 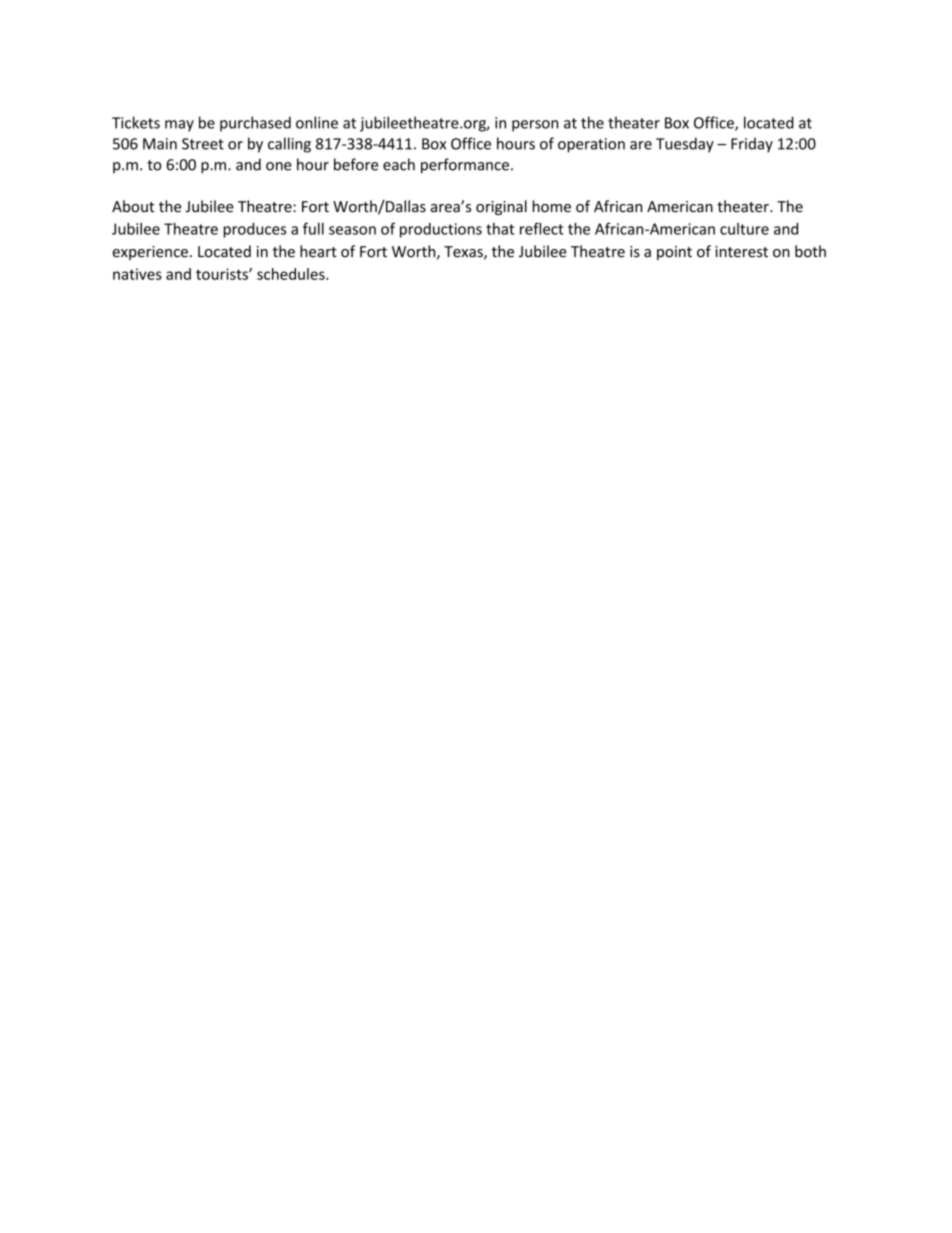 I want to click on About, so click(x=133, y=206).
